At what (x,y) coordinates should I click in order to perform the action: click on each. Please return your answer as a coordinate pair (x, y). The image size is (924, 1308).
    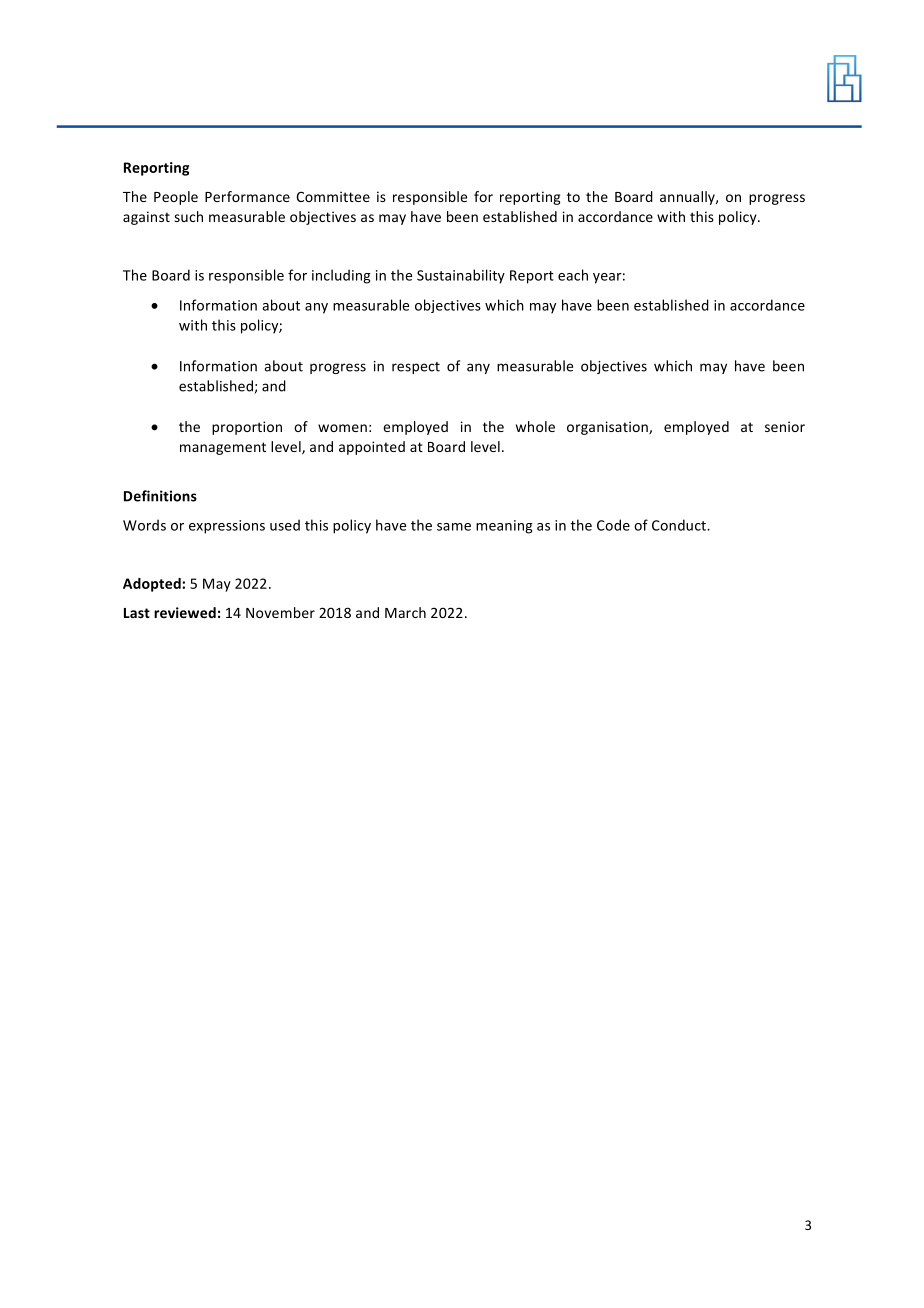
    Looking at the image, I should click on (573, 275).
